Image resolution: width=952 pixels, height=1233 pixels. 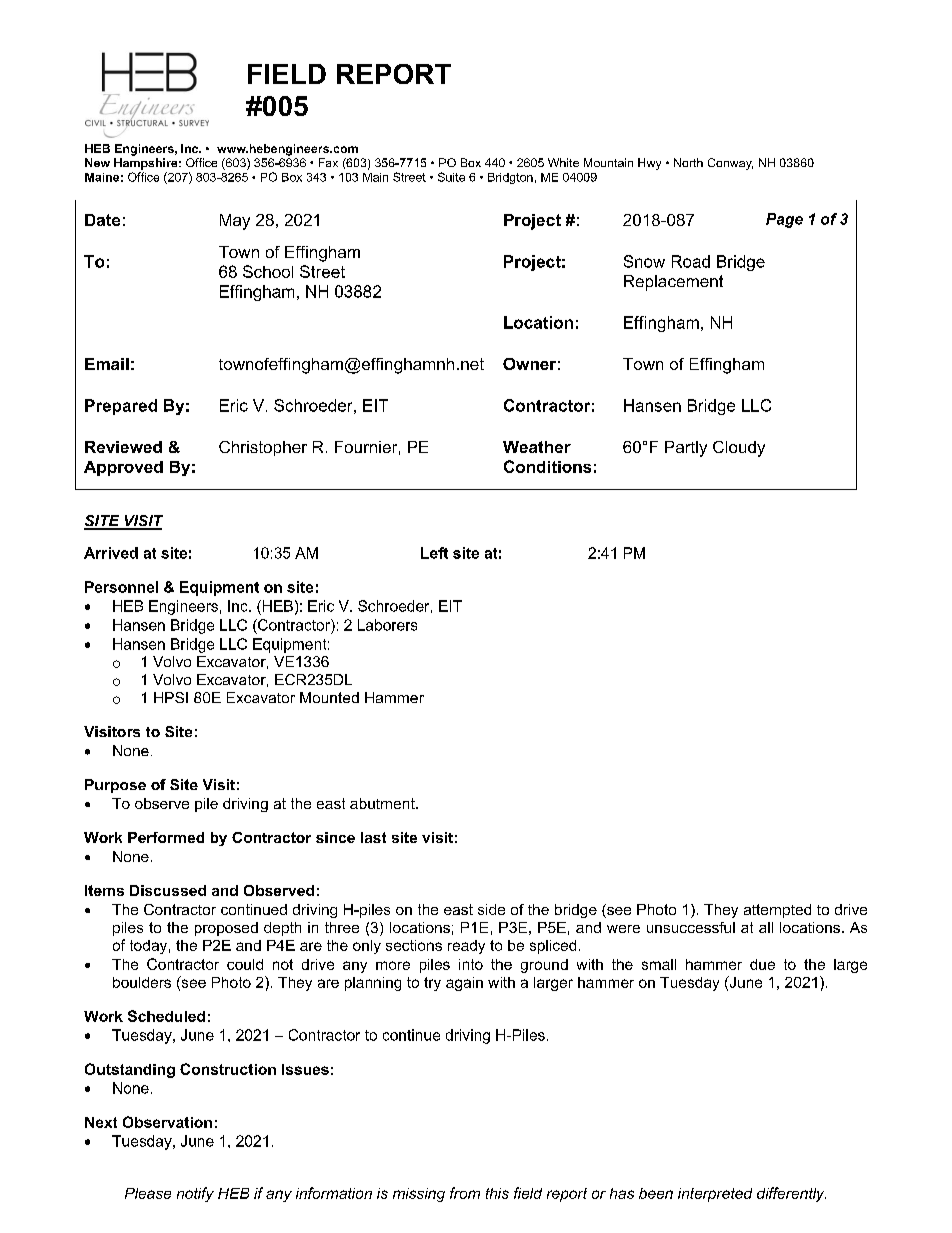 I want to click on Weather, so click(x=537, y=447).
